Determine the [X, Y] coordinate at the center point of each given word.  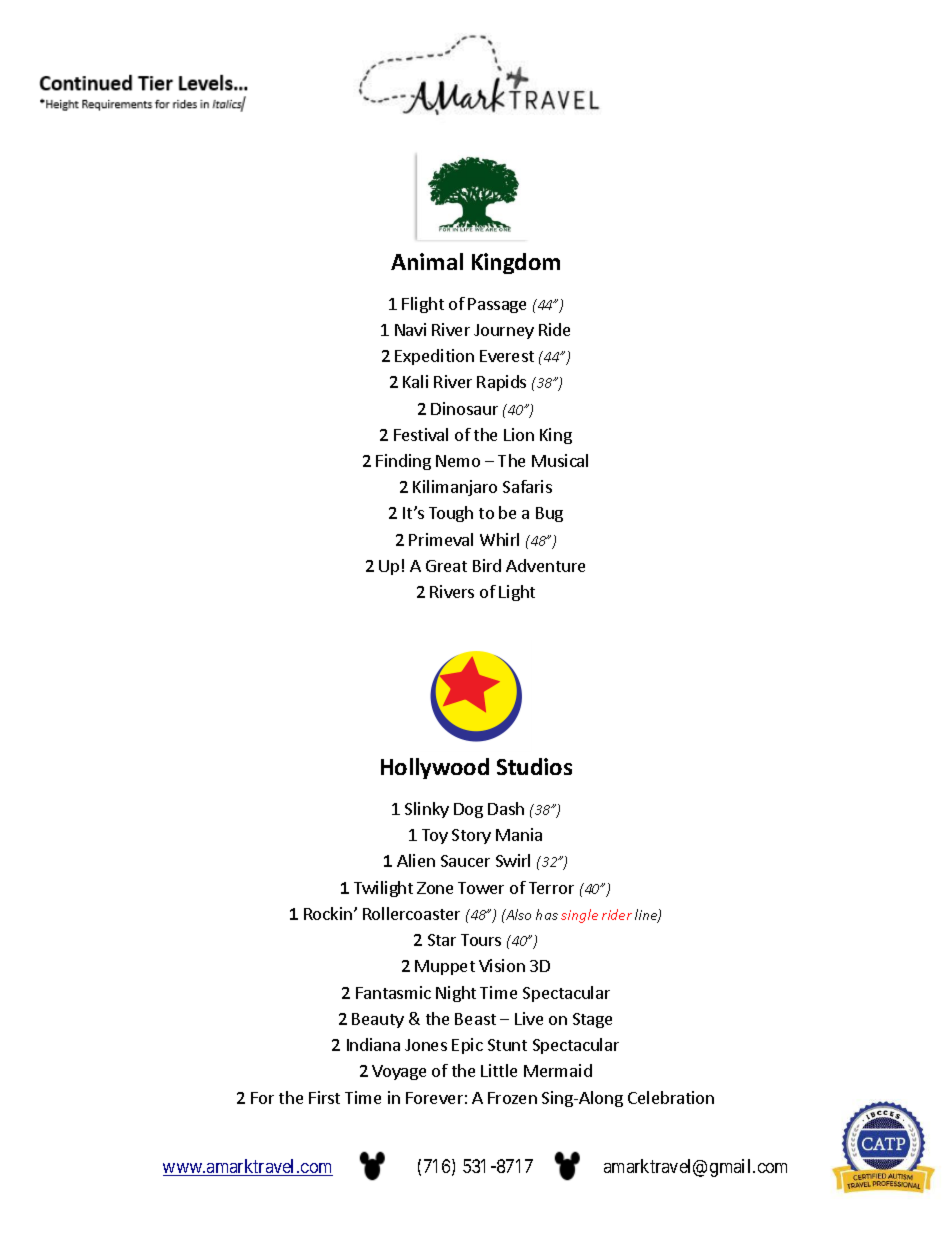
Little [499, 1070]
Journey [504, 331]
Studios [534, 766]
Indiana [373, 1044]
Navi [410, 329]
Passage [497, 305]
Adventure [545, 565]
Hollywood [435, 768]
